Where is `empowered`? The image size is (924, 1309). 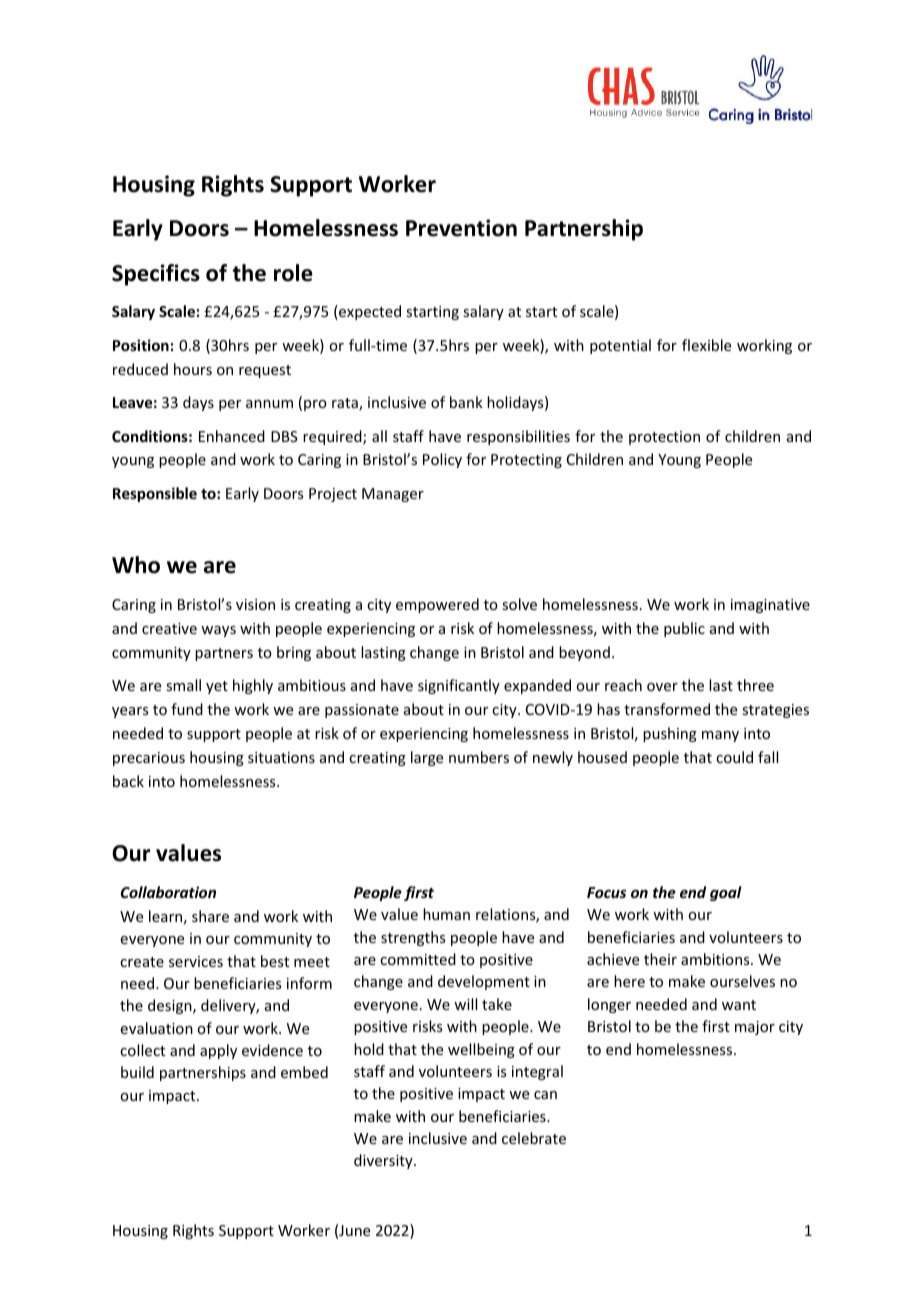
empowered is located at coordinates (437, 605).
